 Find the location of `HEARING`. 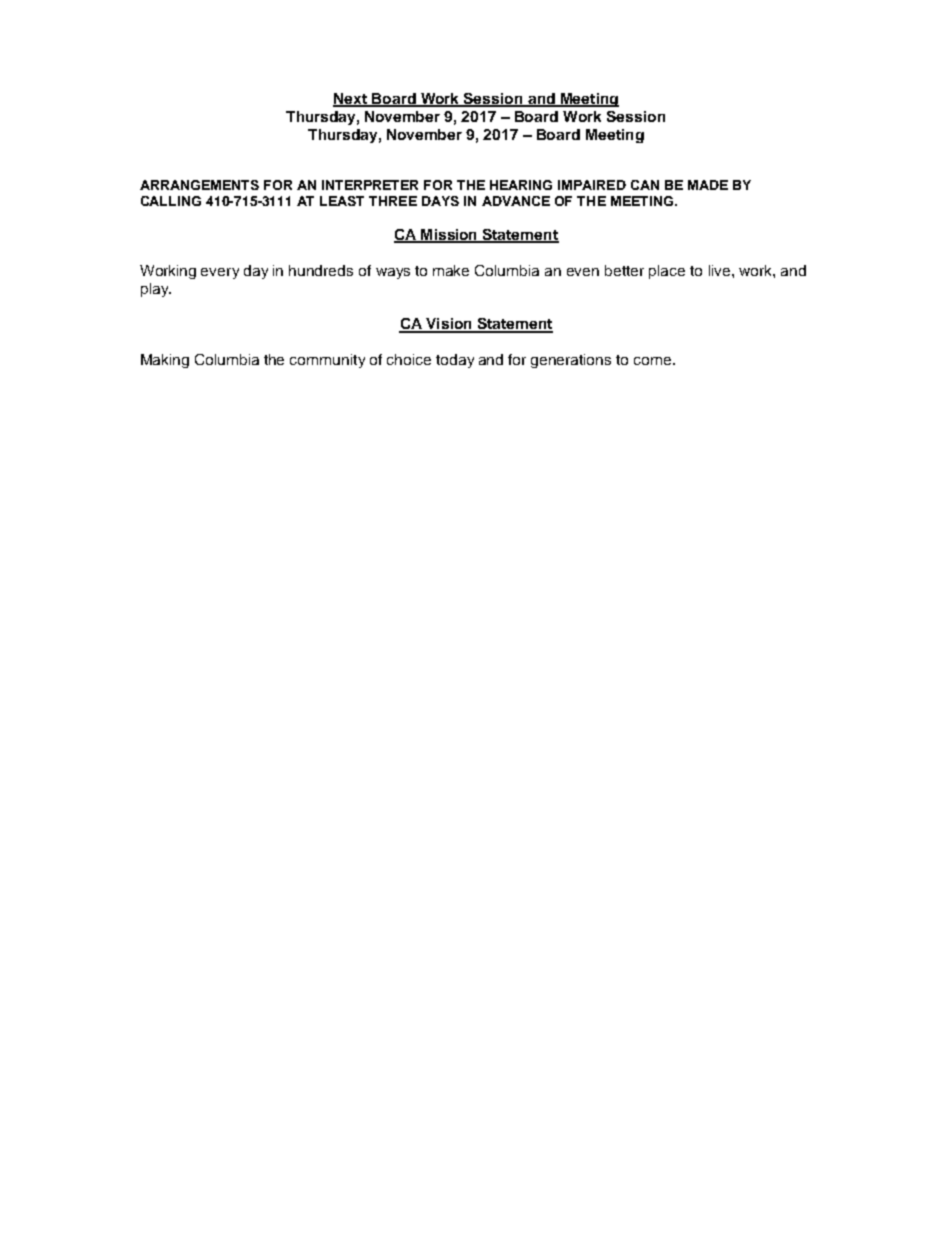

HEARING is located at coordinates (521, 185).
